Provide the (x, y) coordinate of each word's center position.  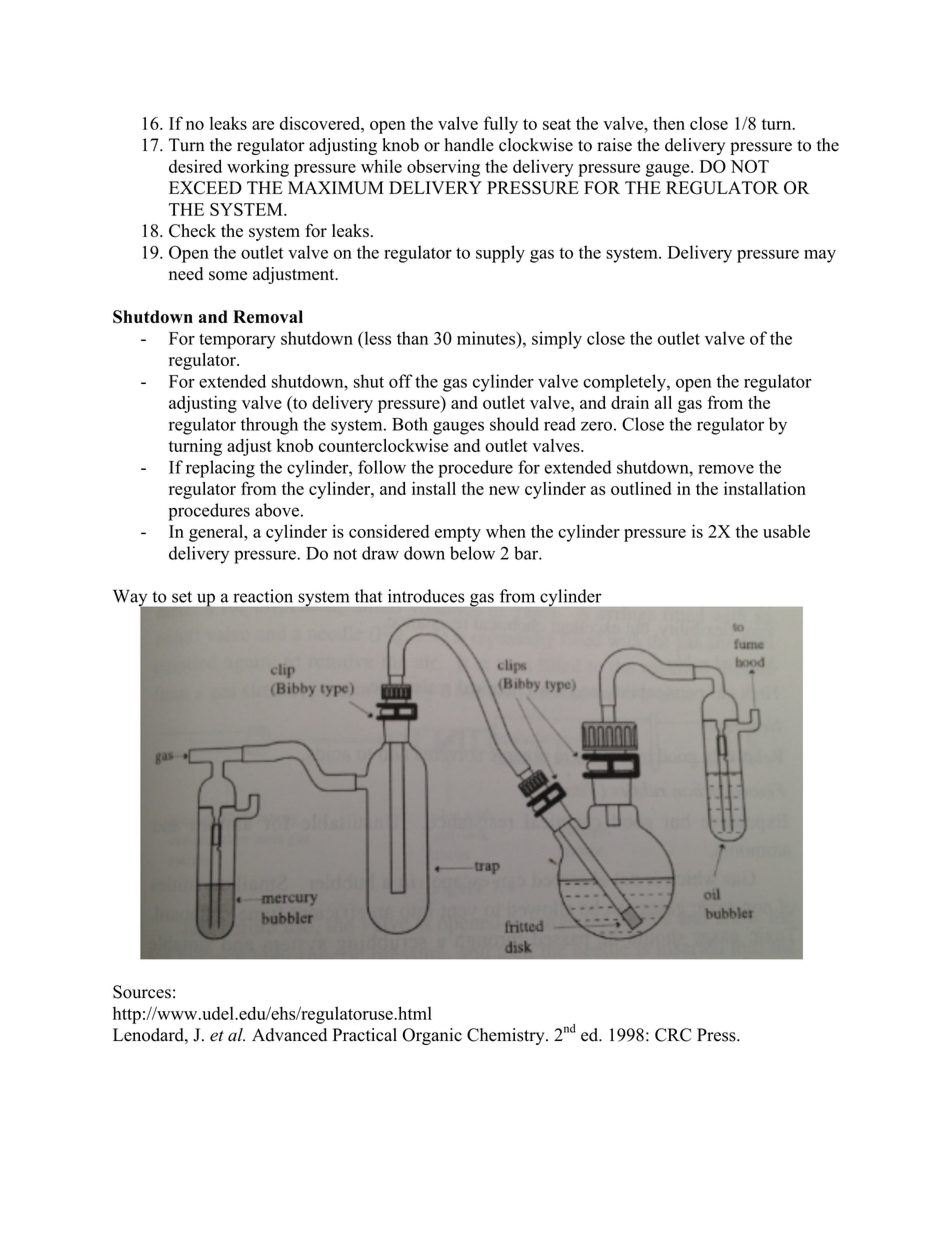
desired (195, 166)
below (472, 553)
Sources (142, 992)
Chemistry (507, 1036)
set (182, 597)
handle (469, 145)
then (669, 123)
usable (786, 531)
